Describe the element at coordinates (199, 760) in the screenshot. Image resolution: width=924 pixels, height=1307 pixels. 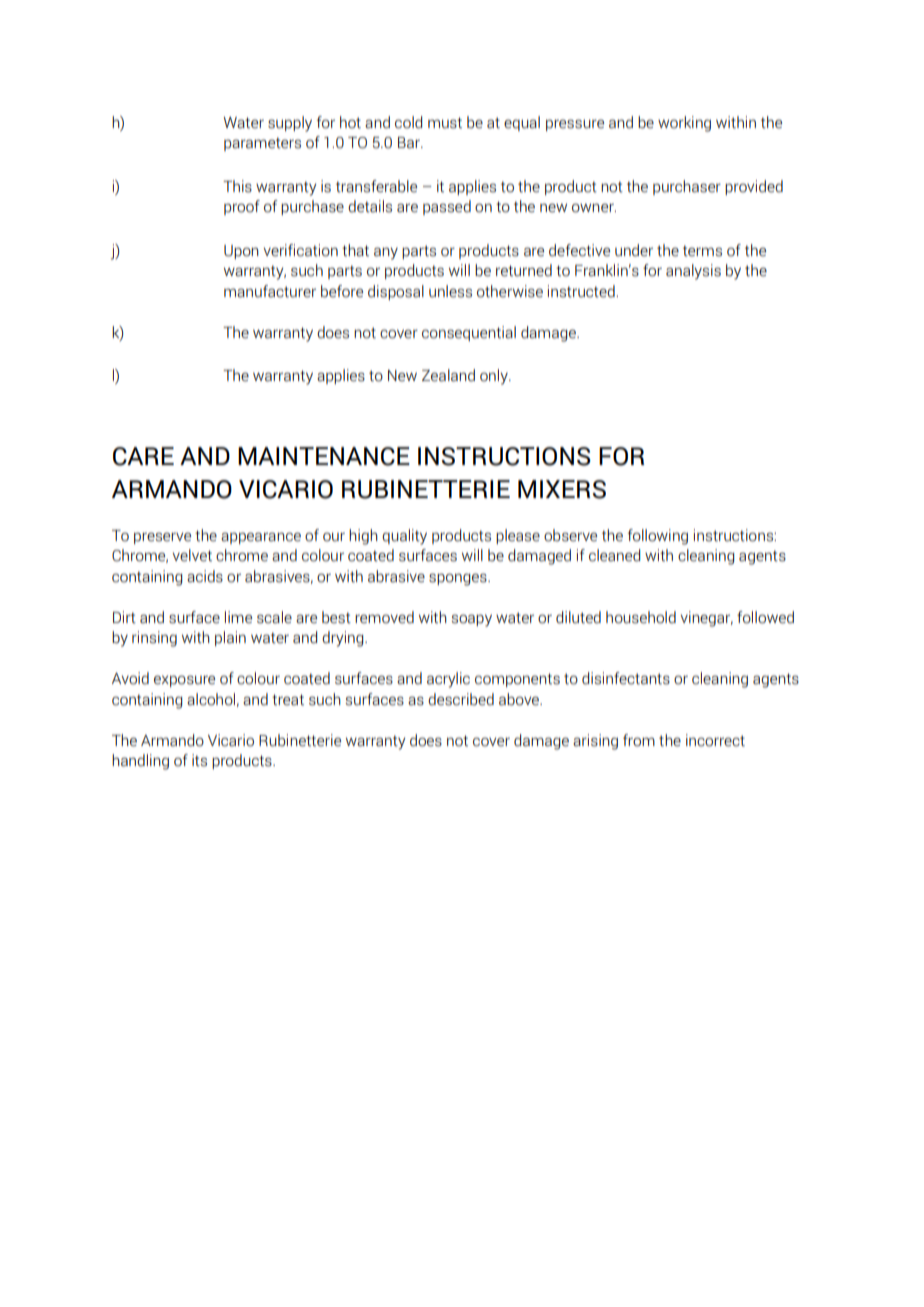
I see `its` at that location.
